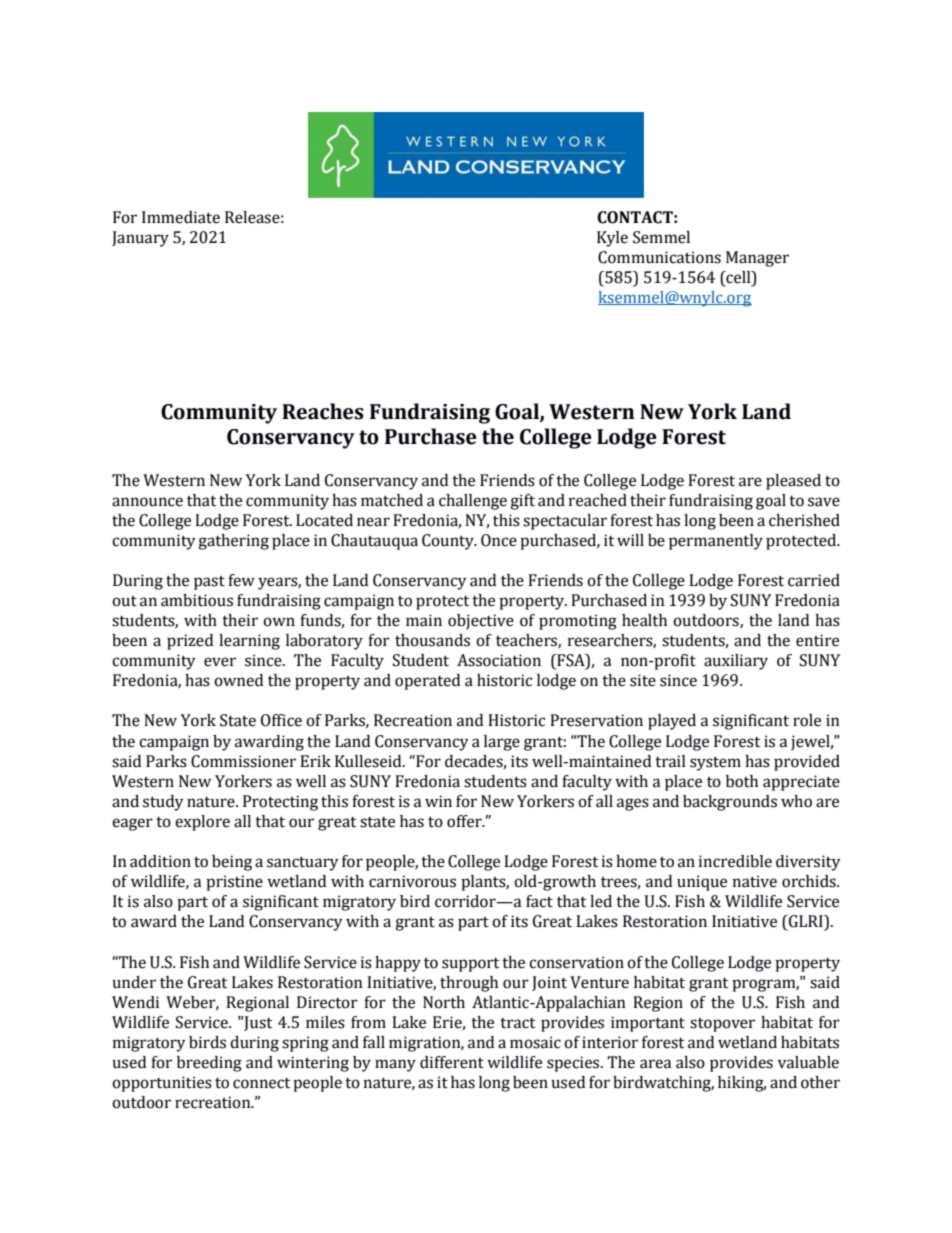 The height and width of the document is (1233, 952). I want to click on breeding, so click(209, 1064).
